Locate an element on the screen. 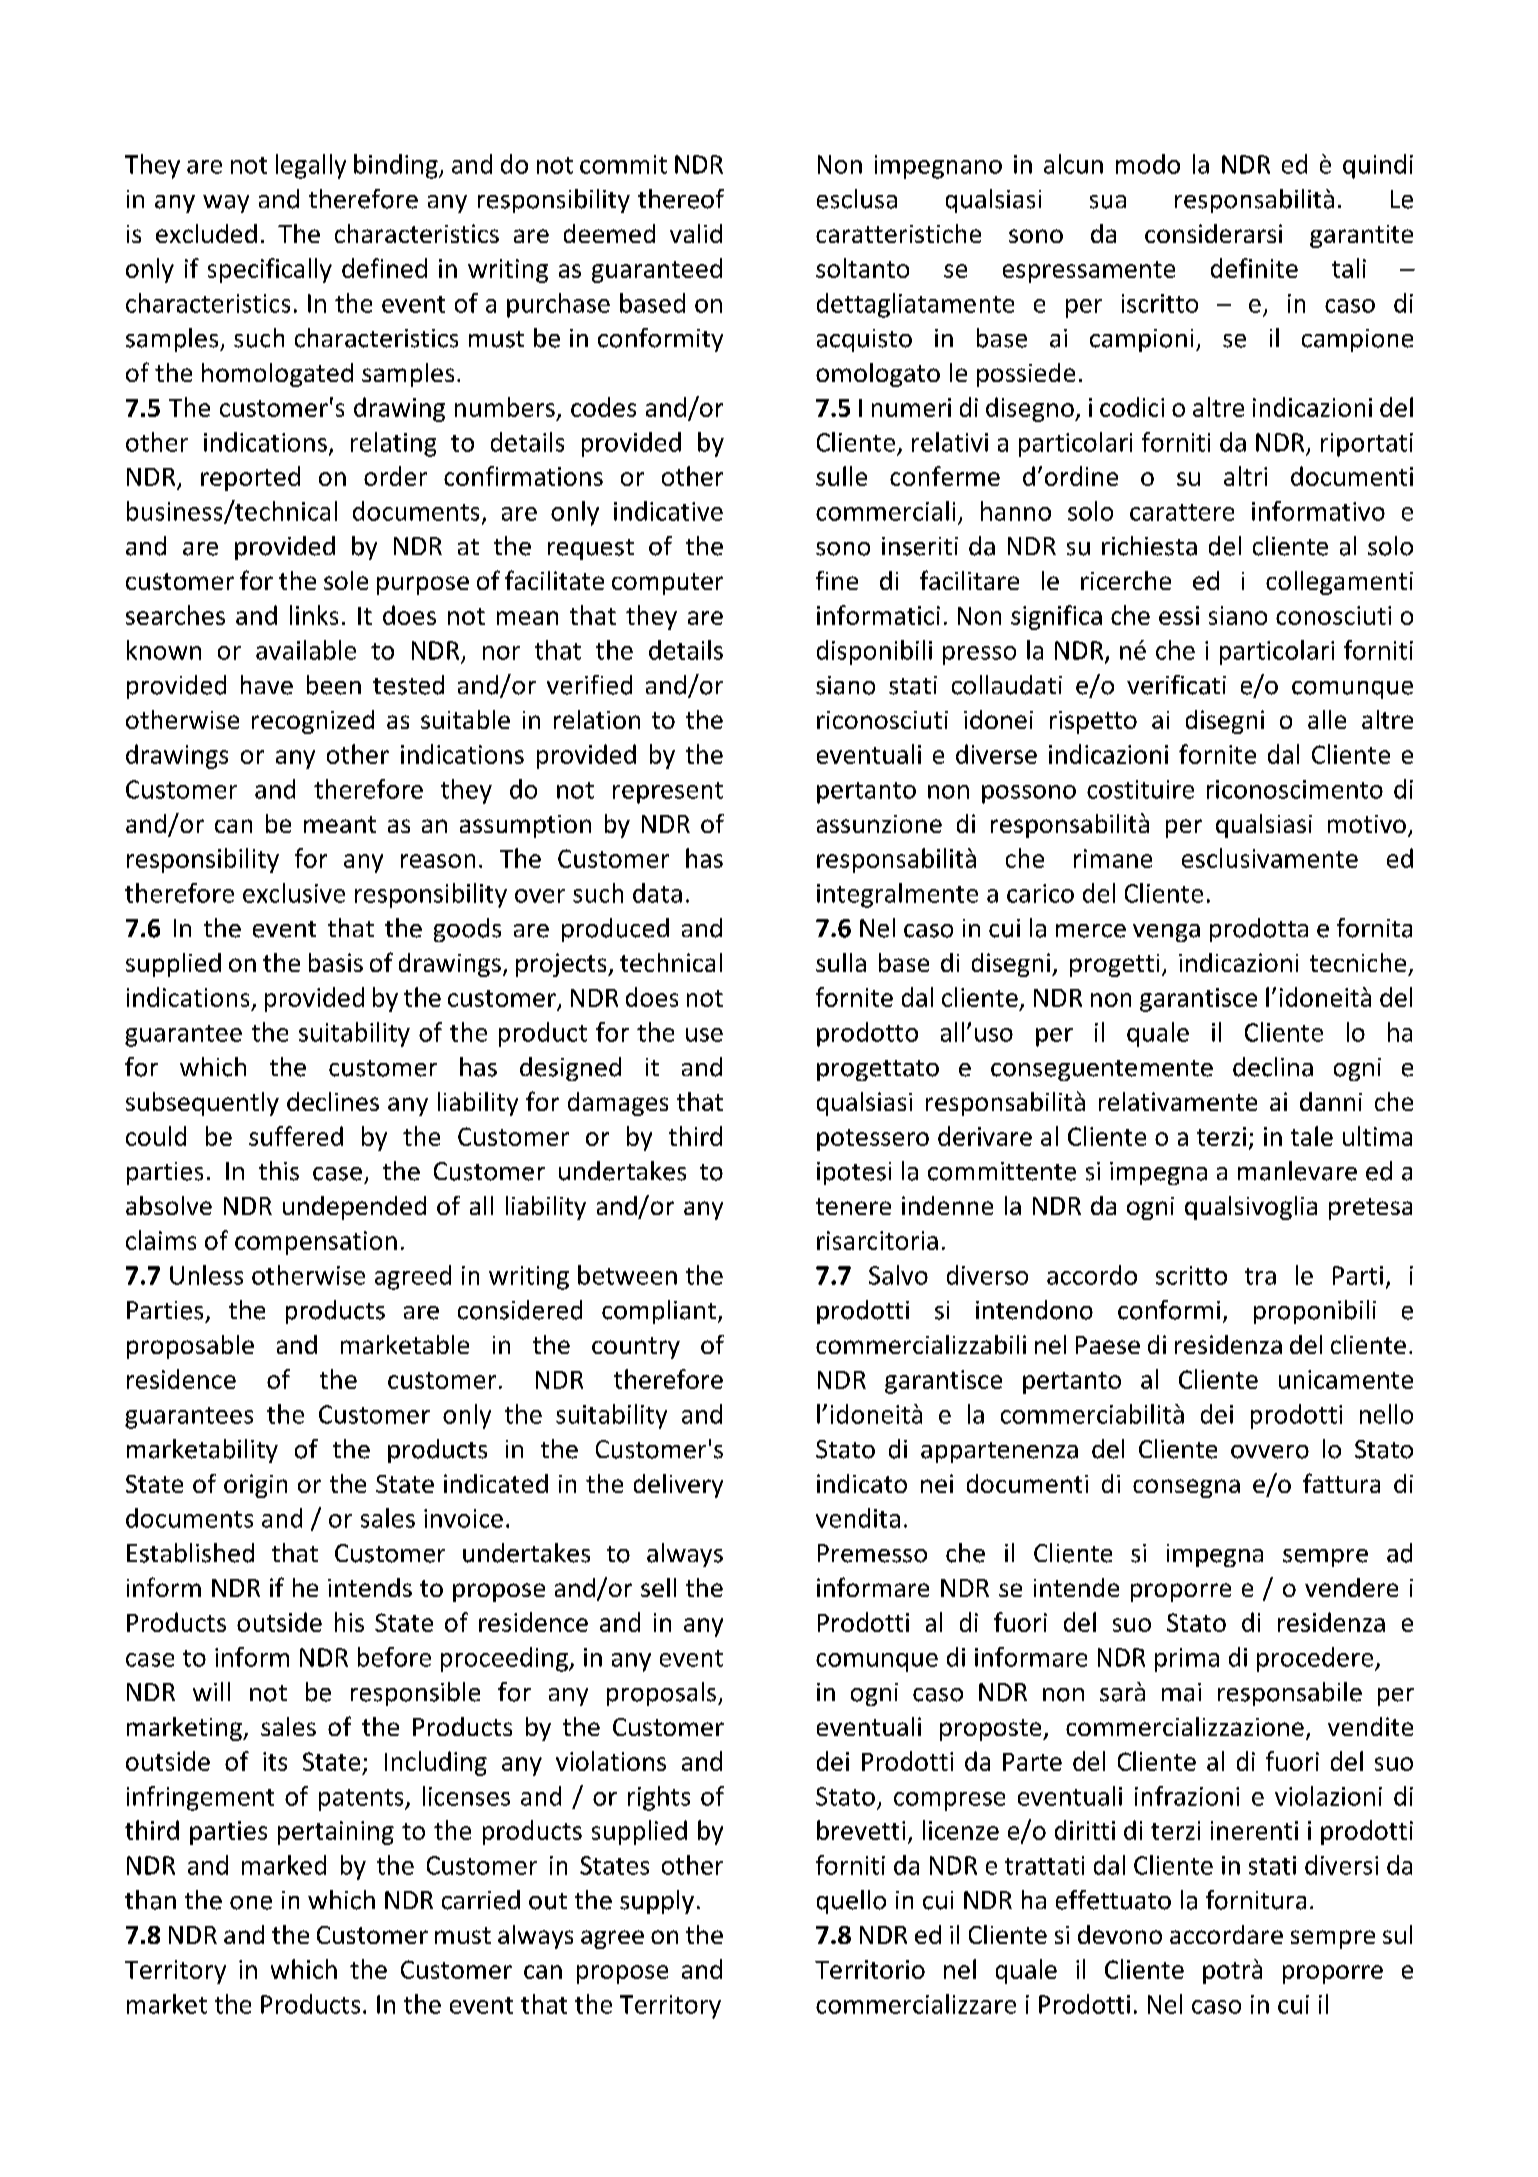  computer is located at coordinates (667, 584).
